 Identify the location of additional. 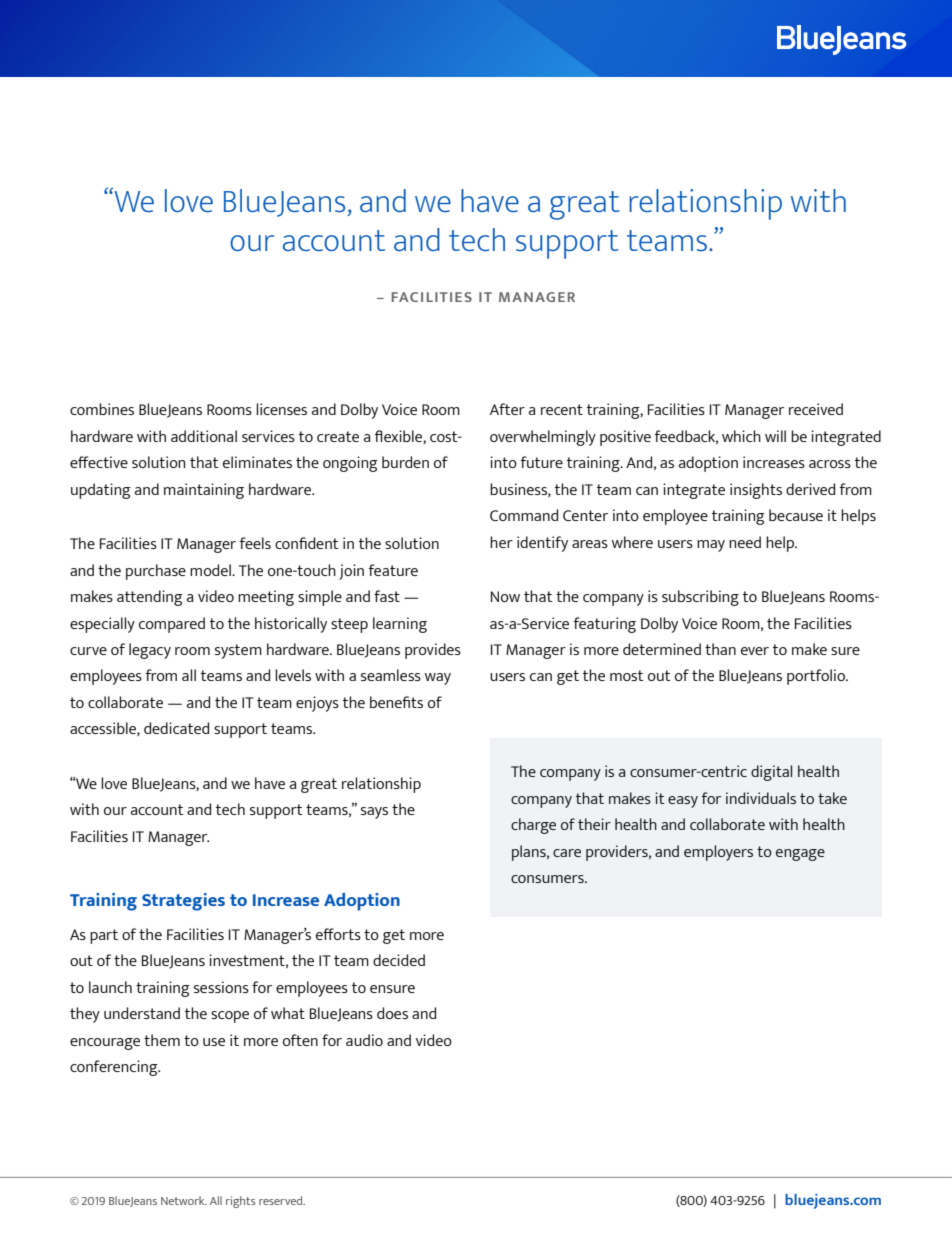
(204, 436).
